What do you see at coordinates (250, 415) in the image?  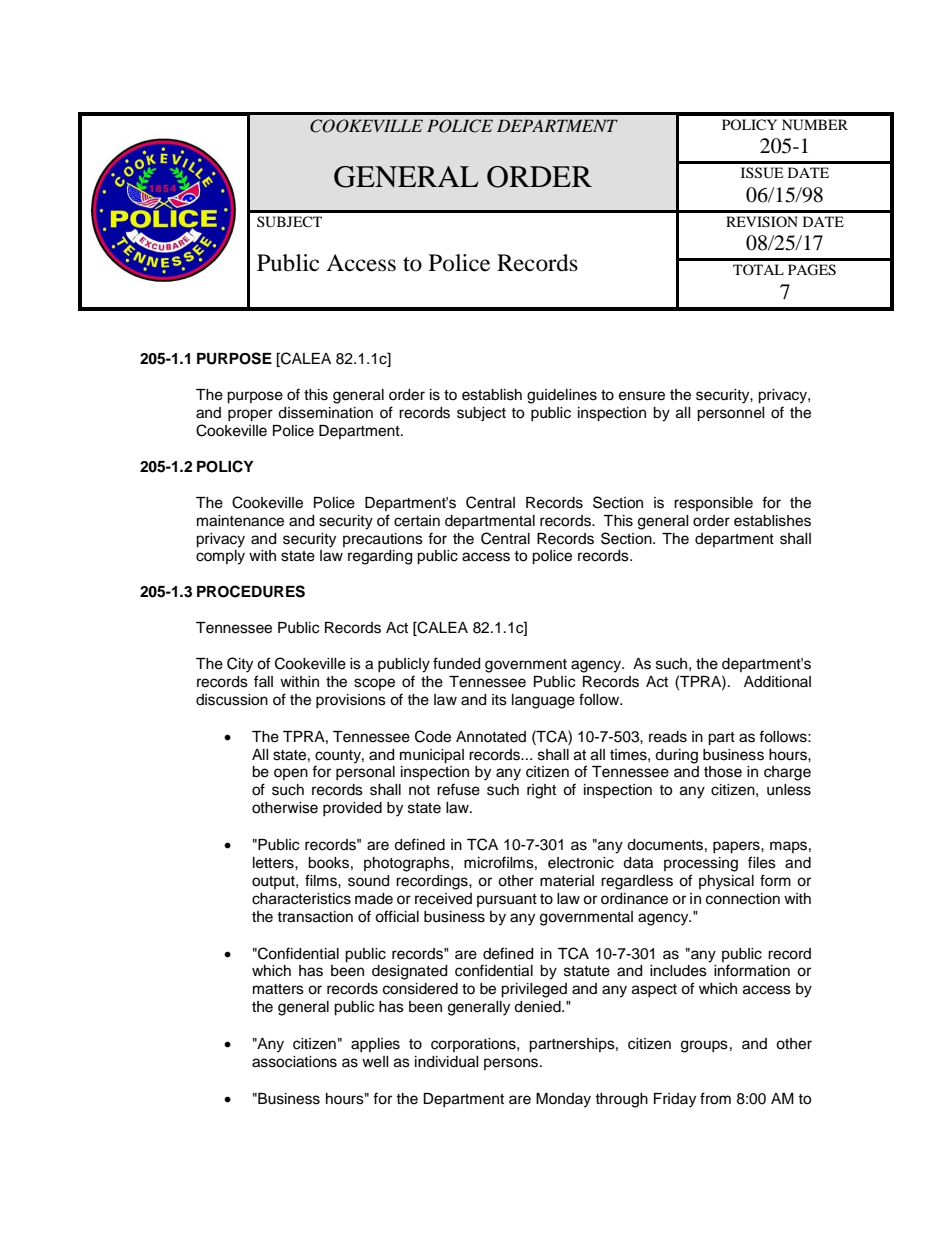 I see `proper` at bounding box center [250, 415].
